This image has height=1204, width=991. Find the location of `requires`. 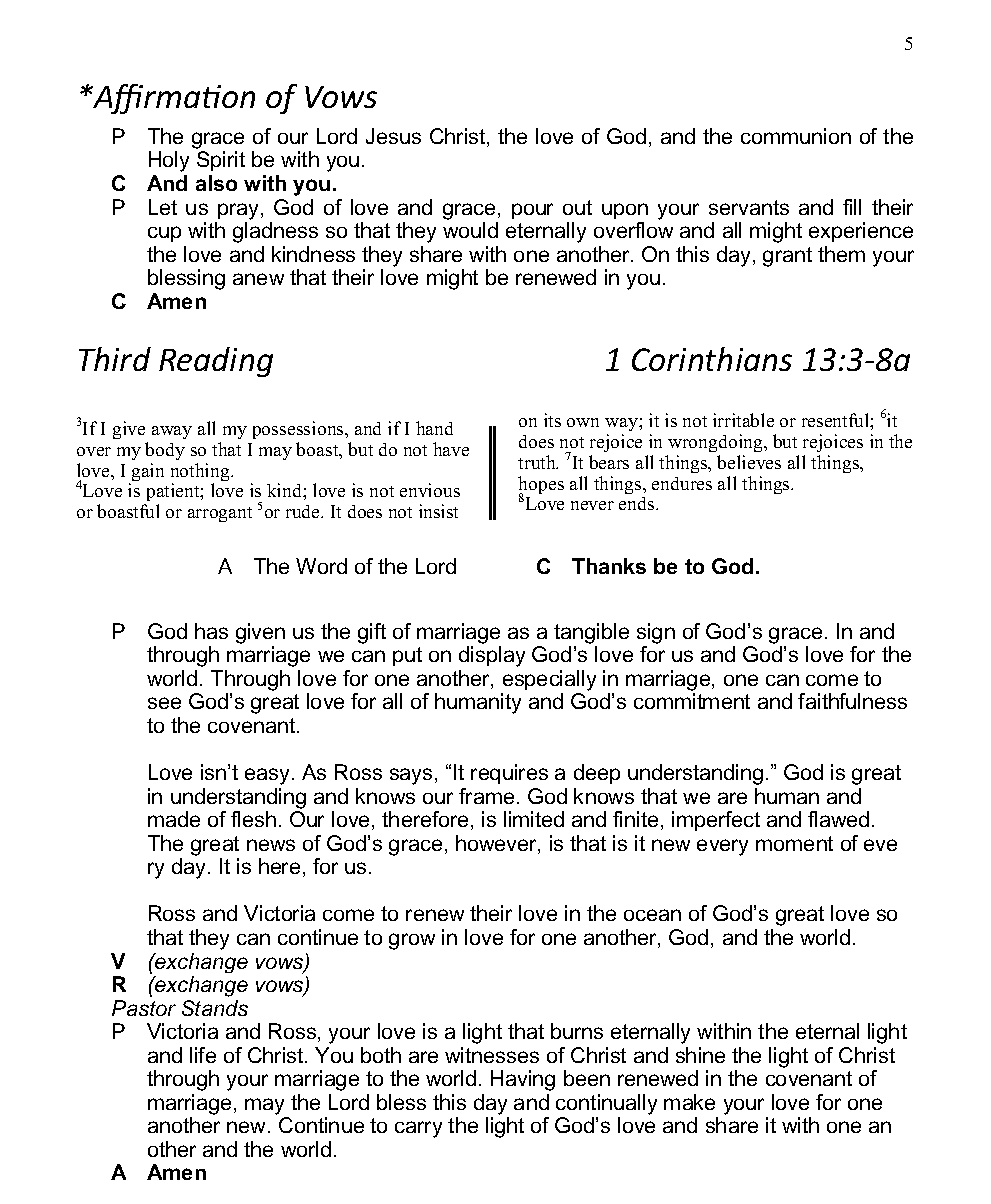

requires is located at coordinates (509, 774).
